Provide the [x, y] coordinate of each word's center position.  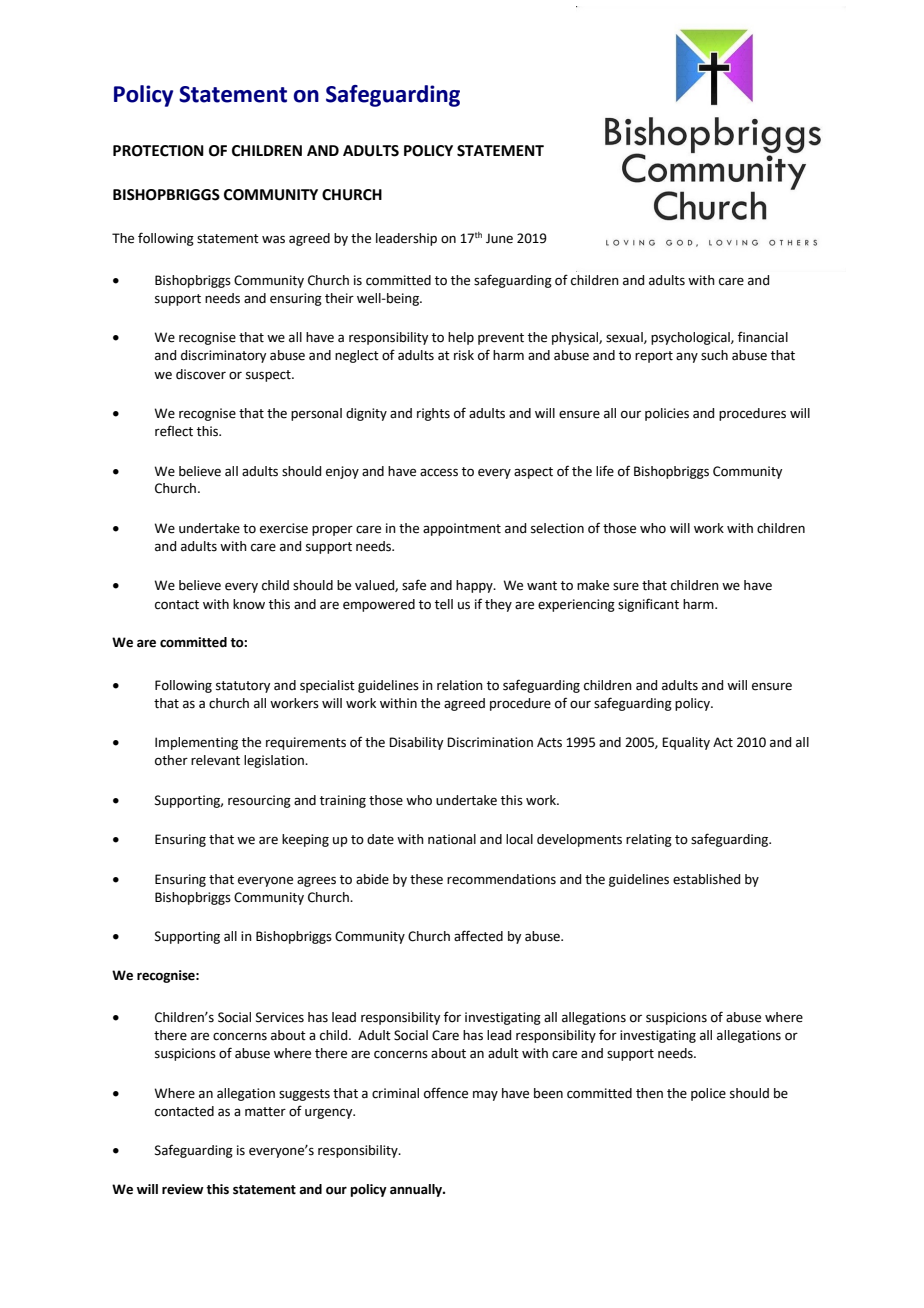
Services [280, 1017]
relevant [215, 760]
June [499, 238]
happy [475, 586]
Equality [686, 743]
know [249, 604]
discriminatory [223, 356]
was [273, 239]
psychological [691, 338]
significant [648, 605]
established [706, 879]
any [687, 357]
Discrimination [490, 742]
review [183, 1189]
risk [464, 355]
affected [478, 936]
